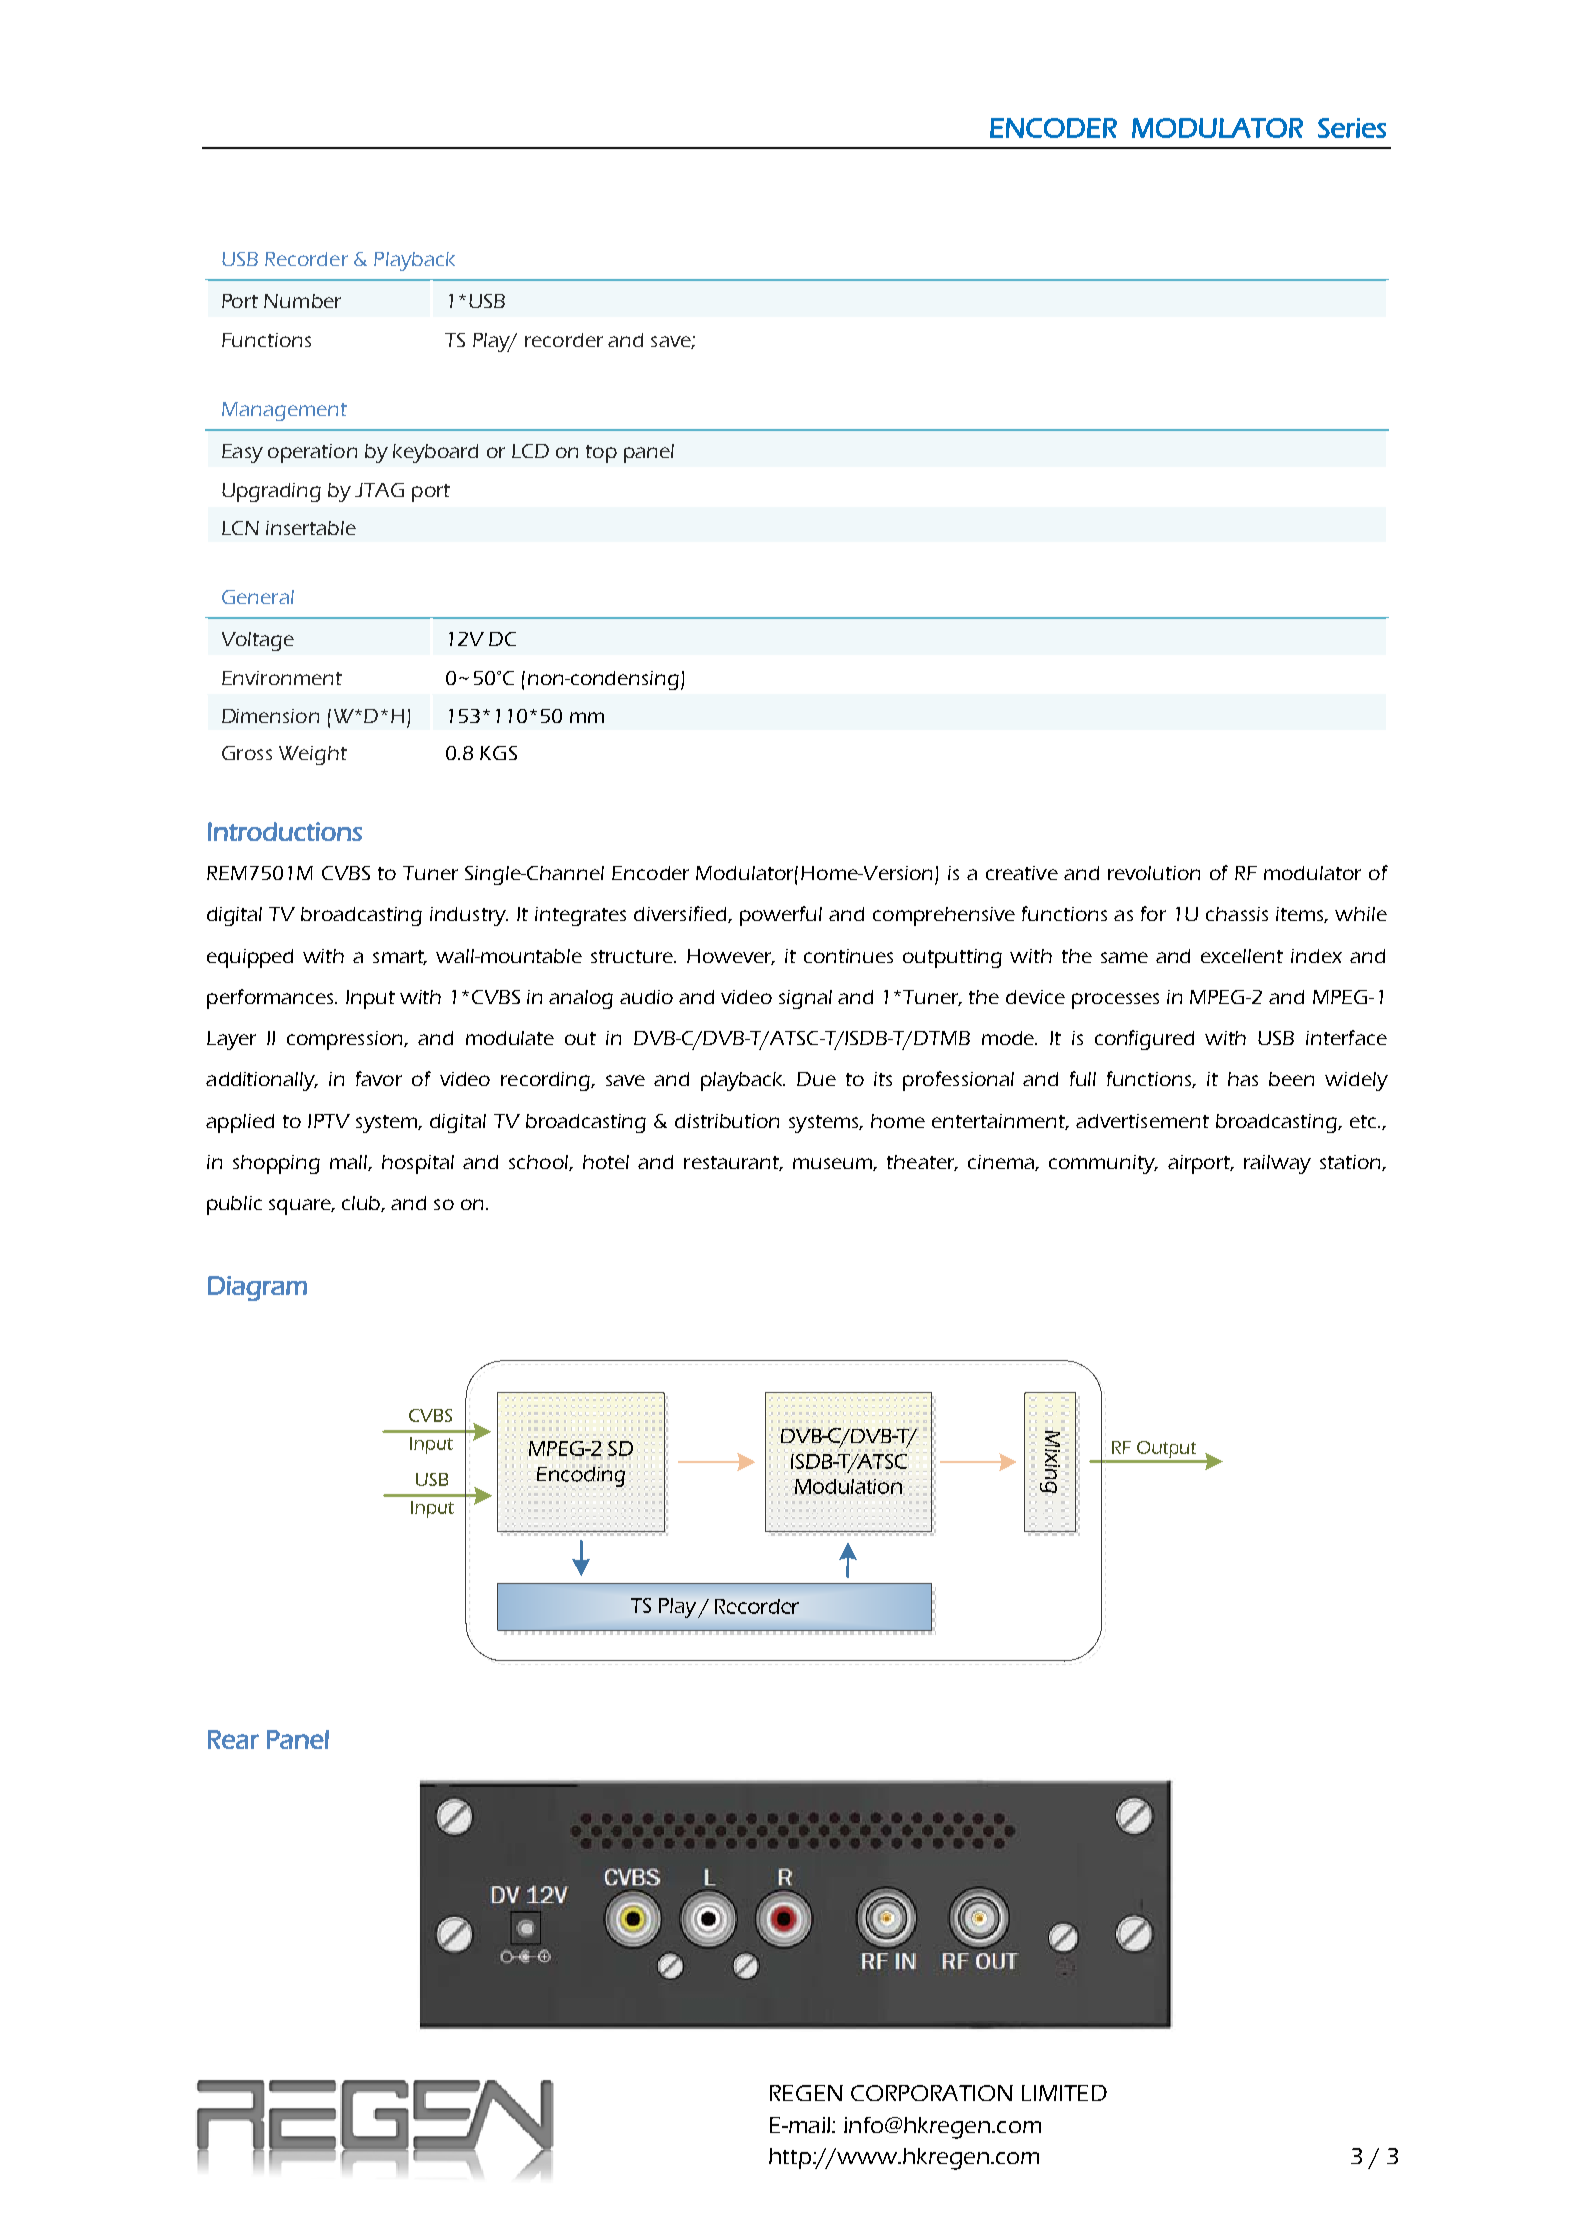 This page has width=1574, height=2227. I want to click on Rear, so click(233, 1739).
